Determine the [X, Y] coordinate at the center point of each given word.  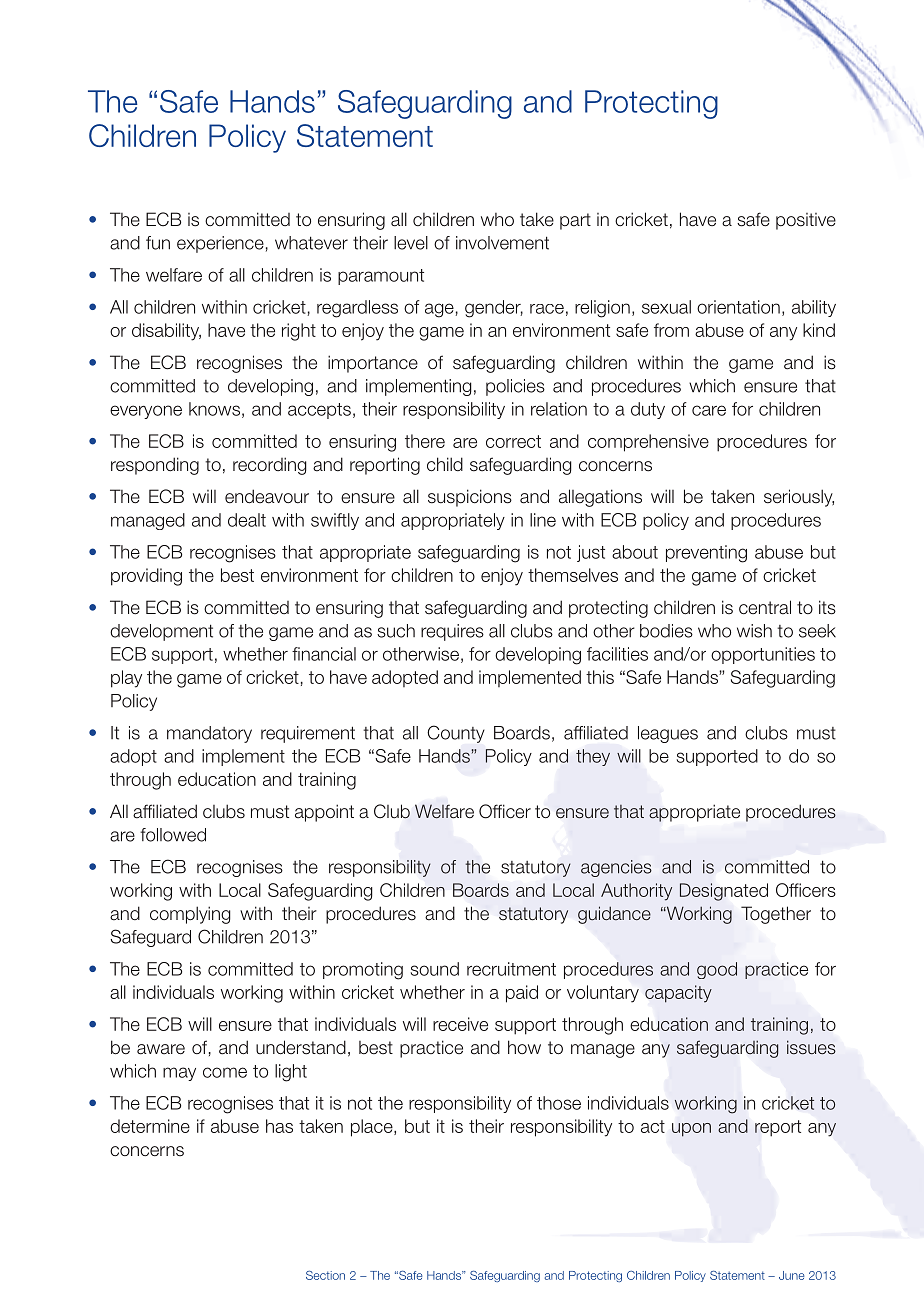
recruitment [511, 969]
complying [190, 915]
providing [146, 577]
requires [452, 632]
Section [325, 1275]
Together [776, 915]
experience [220, 244]
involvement [502, 243]
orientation [738, 307]
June [791, 1275]
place [373, 1128]
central [765, 607]
